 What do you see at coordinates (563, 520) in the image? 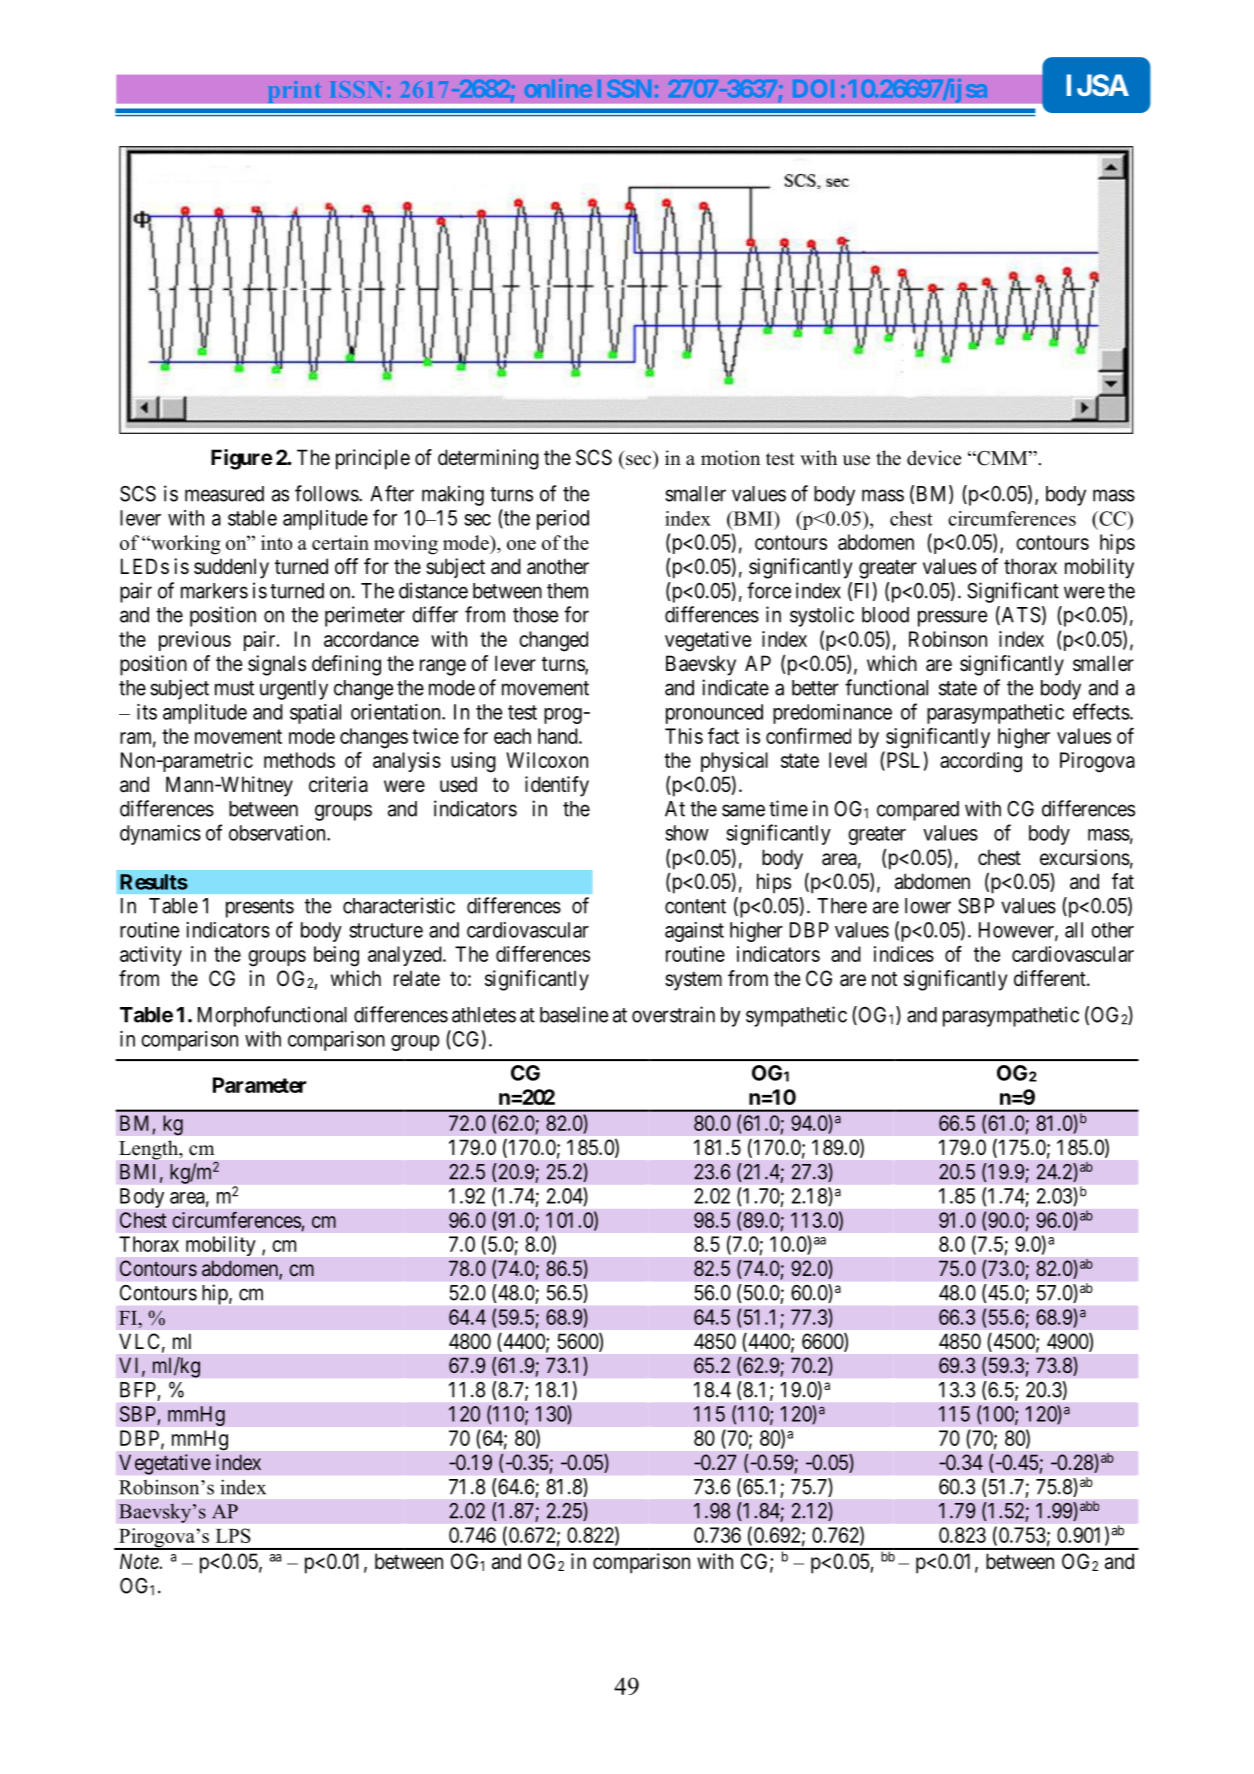
I see `period` at bounding box center [563, 520].
